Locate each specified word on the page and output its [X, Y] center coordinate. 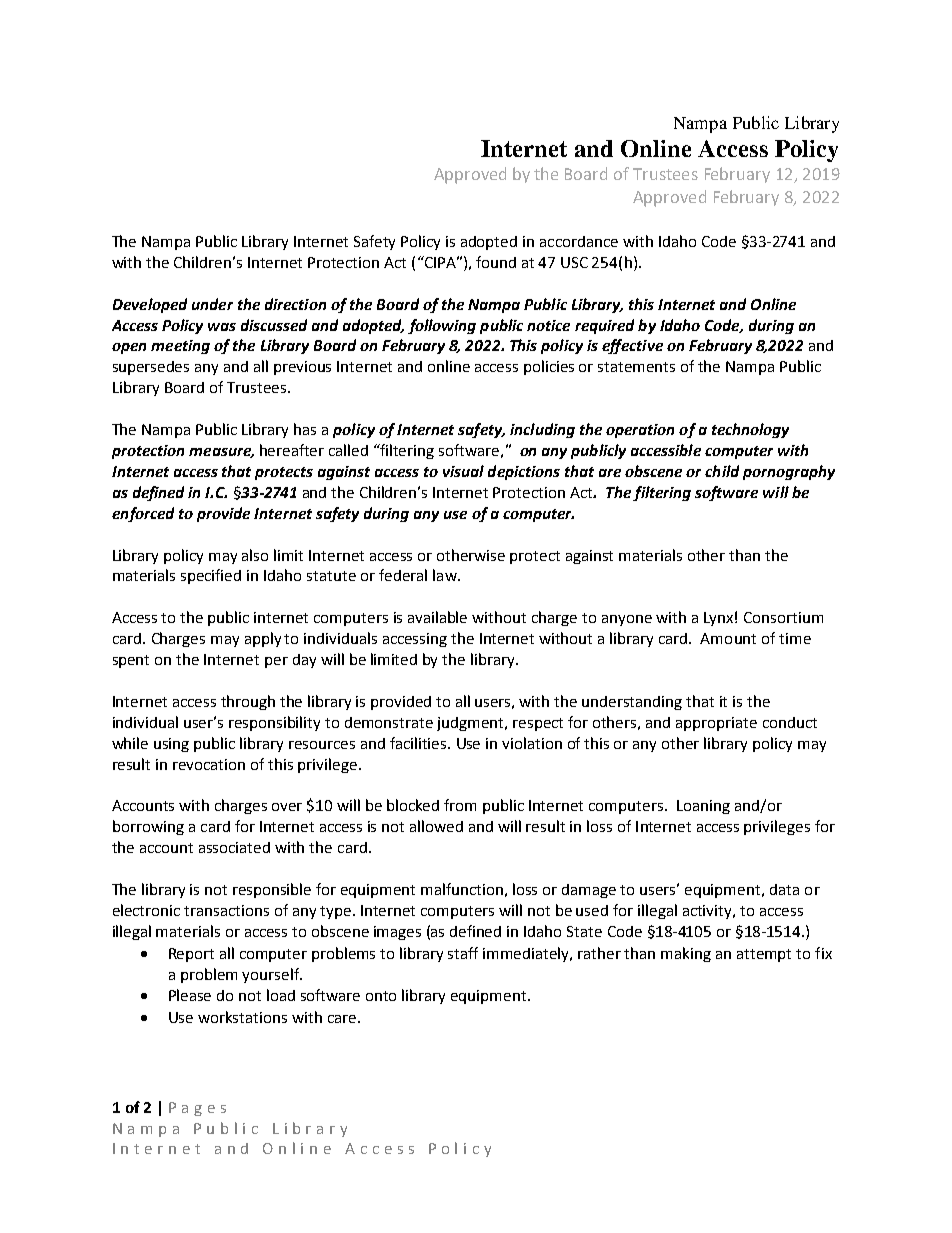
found [496, 262]
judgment [472, 724]
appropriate [716, 724]
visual [463, 471]
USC [574, 262]
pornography [789, 472]
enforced [143, 514]
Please [190, 995]
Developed [150, 305]
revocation [209, 764]
